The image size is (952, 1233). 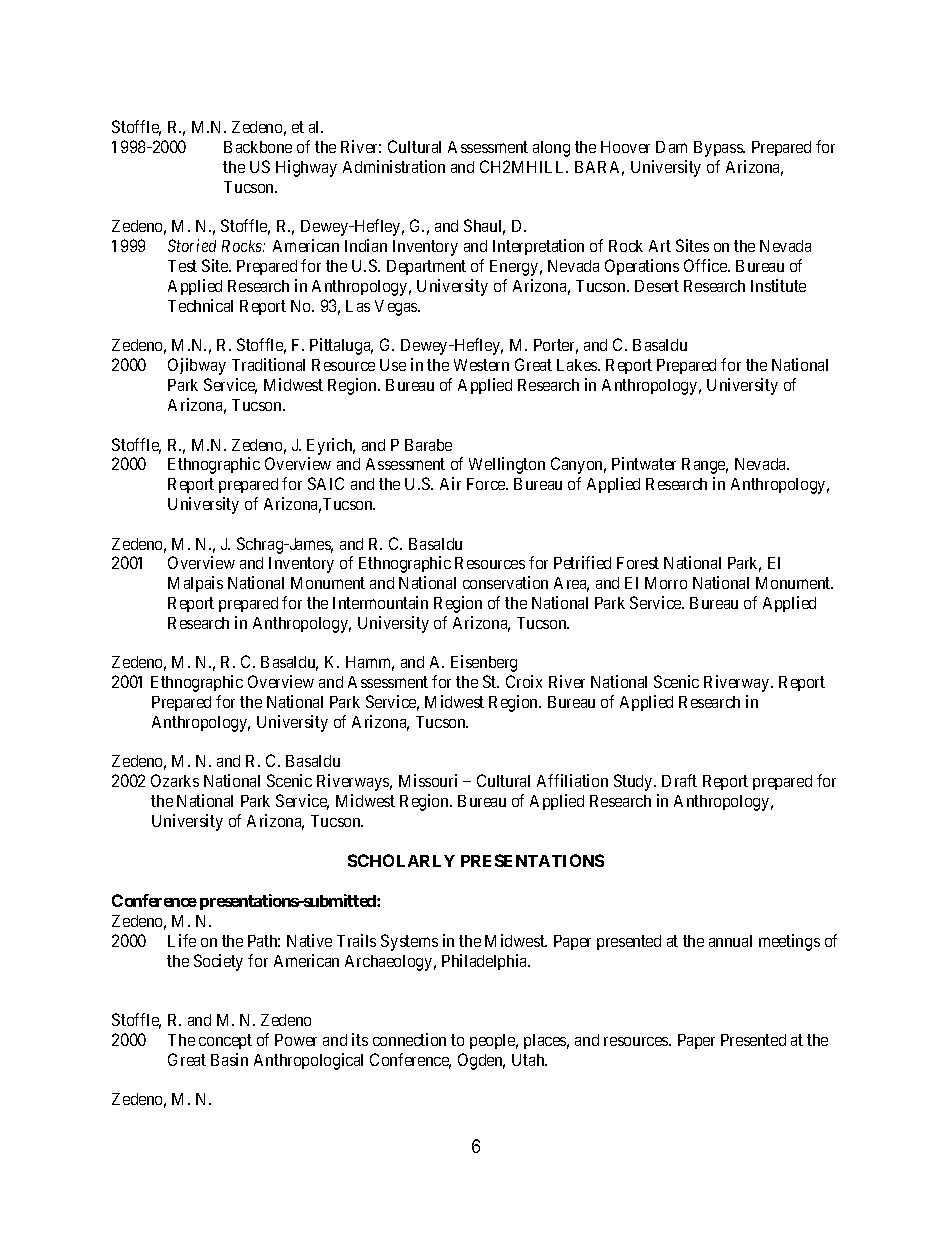 I want to click on Bypass, so click(x=719, y=149).
